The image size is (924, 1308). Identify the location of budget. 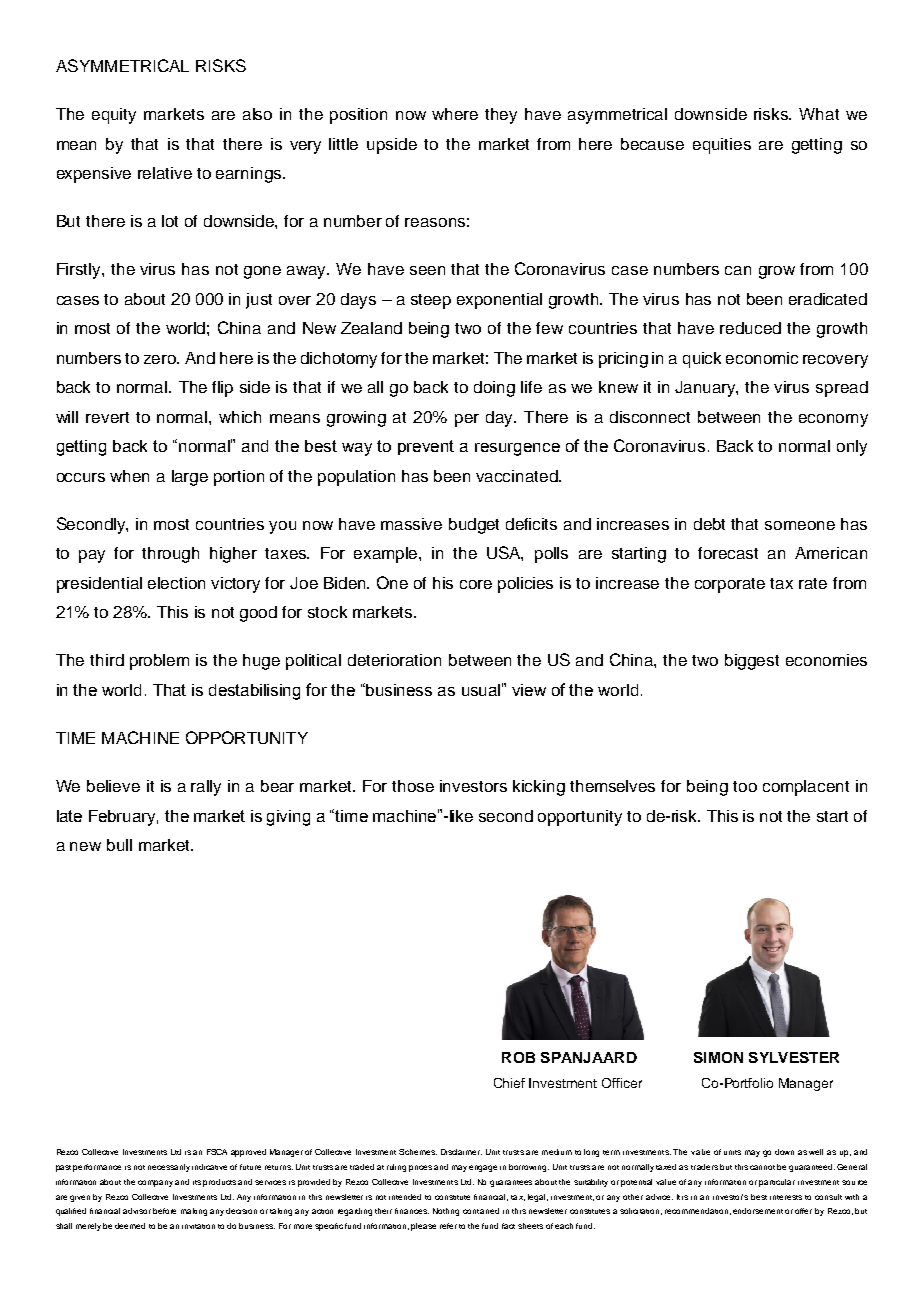
(474, 526).
